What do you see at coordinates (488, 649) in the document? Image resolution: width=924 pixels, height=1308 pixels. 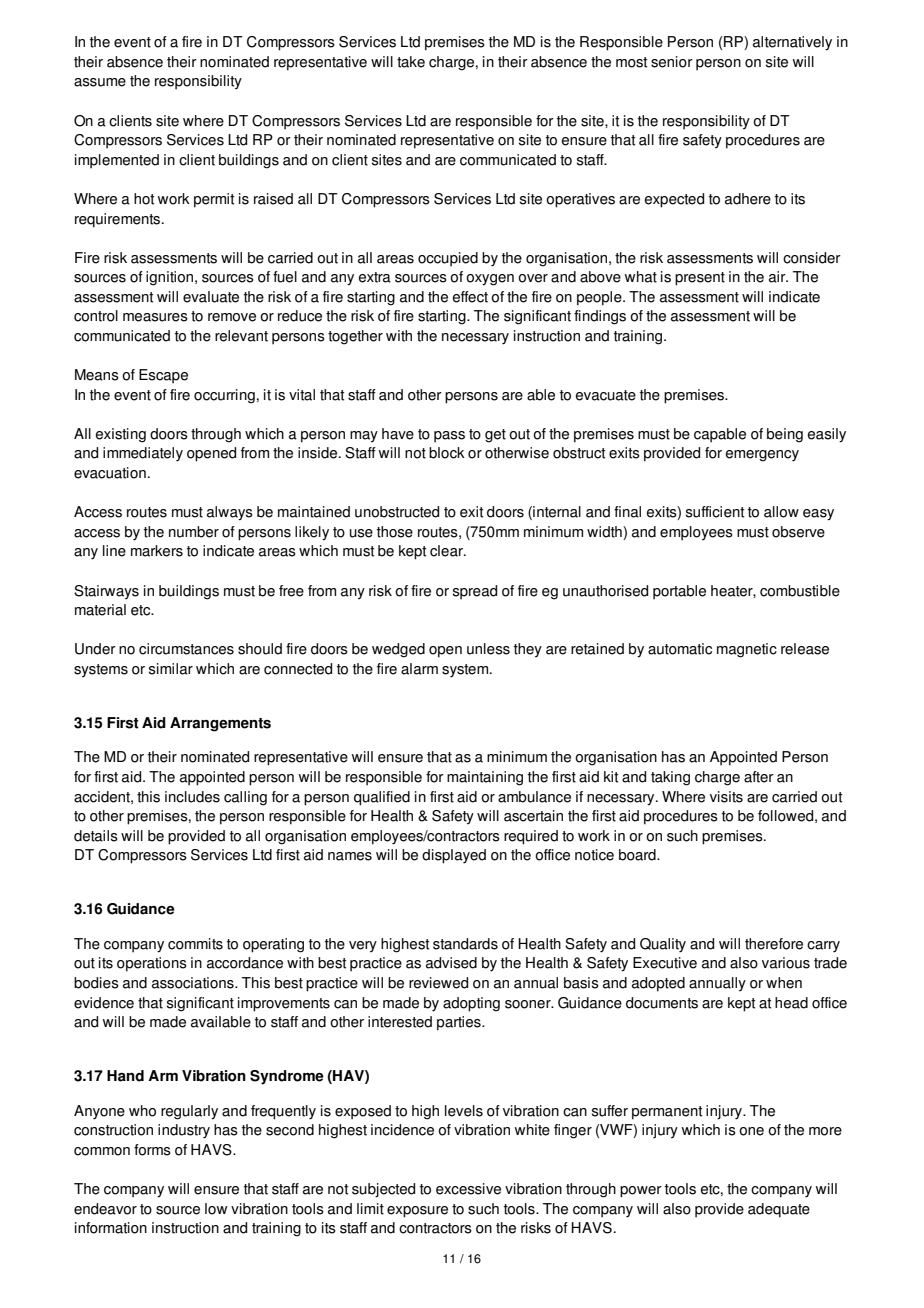 I see `unless` at bounding box center [488, 649].
